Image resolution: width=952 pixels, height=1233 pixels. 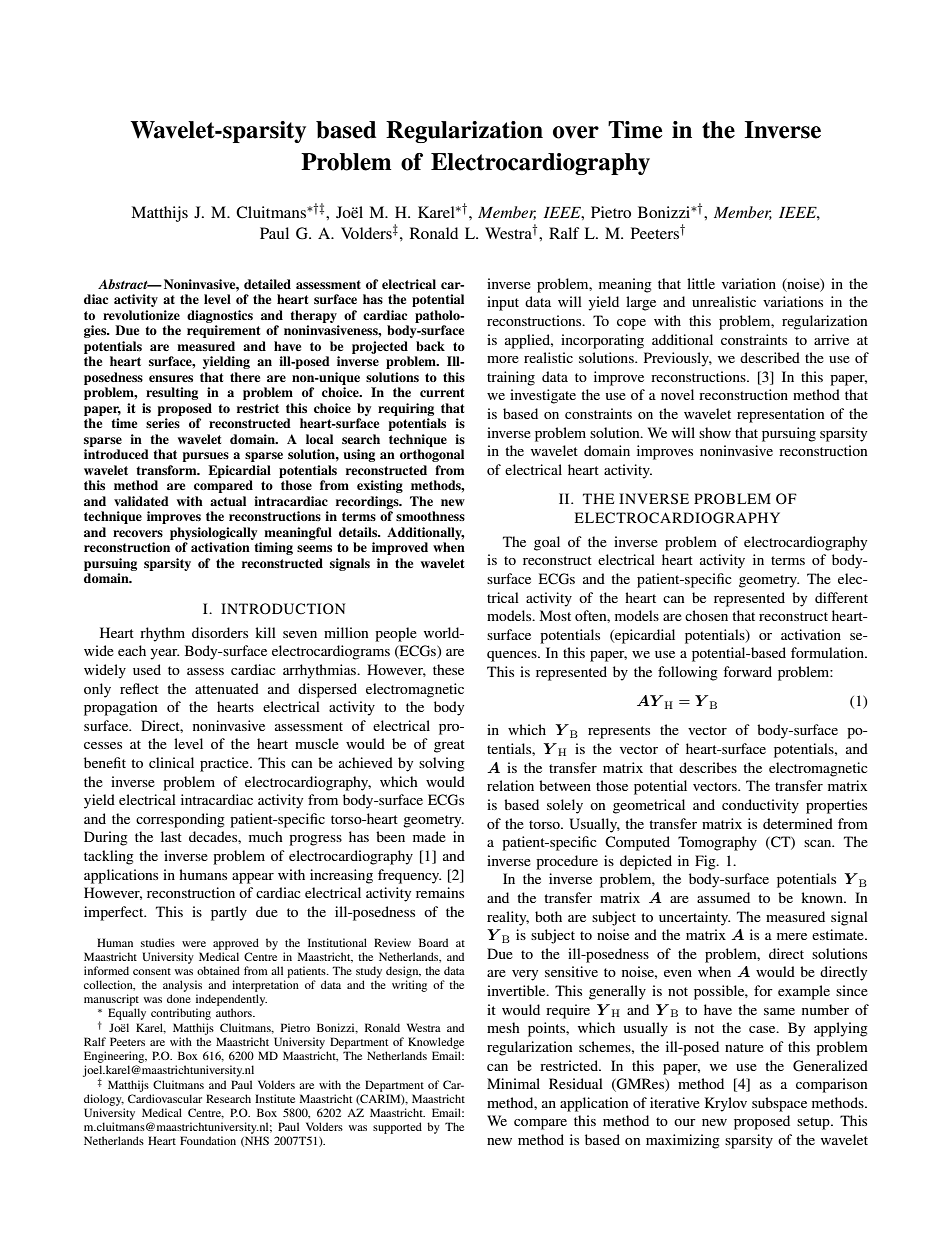 I want to click on smoothness, so click(x=430, y=516).
